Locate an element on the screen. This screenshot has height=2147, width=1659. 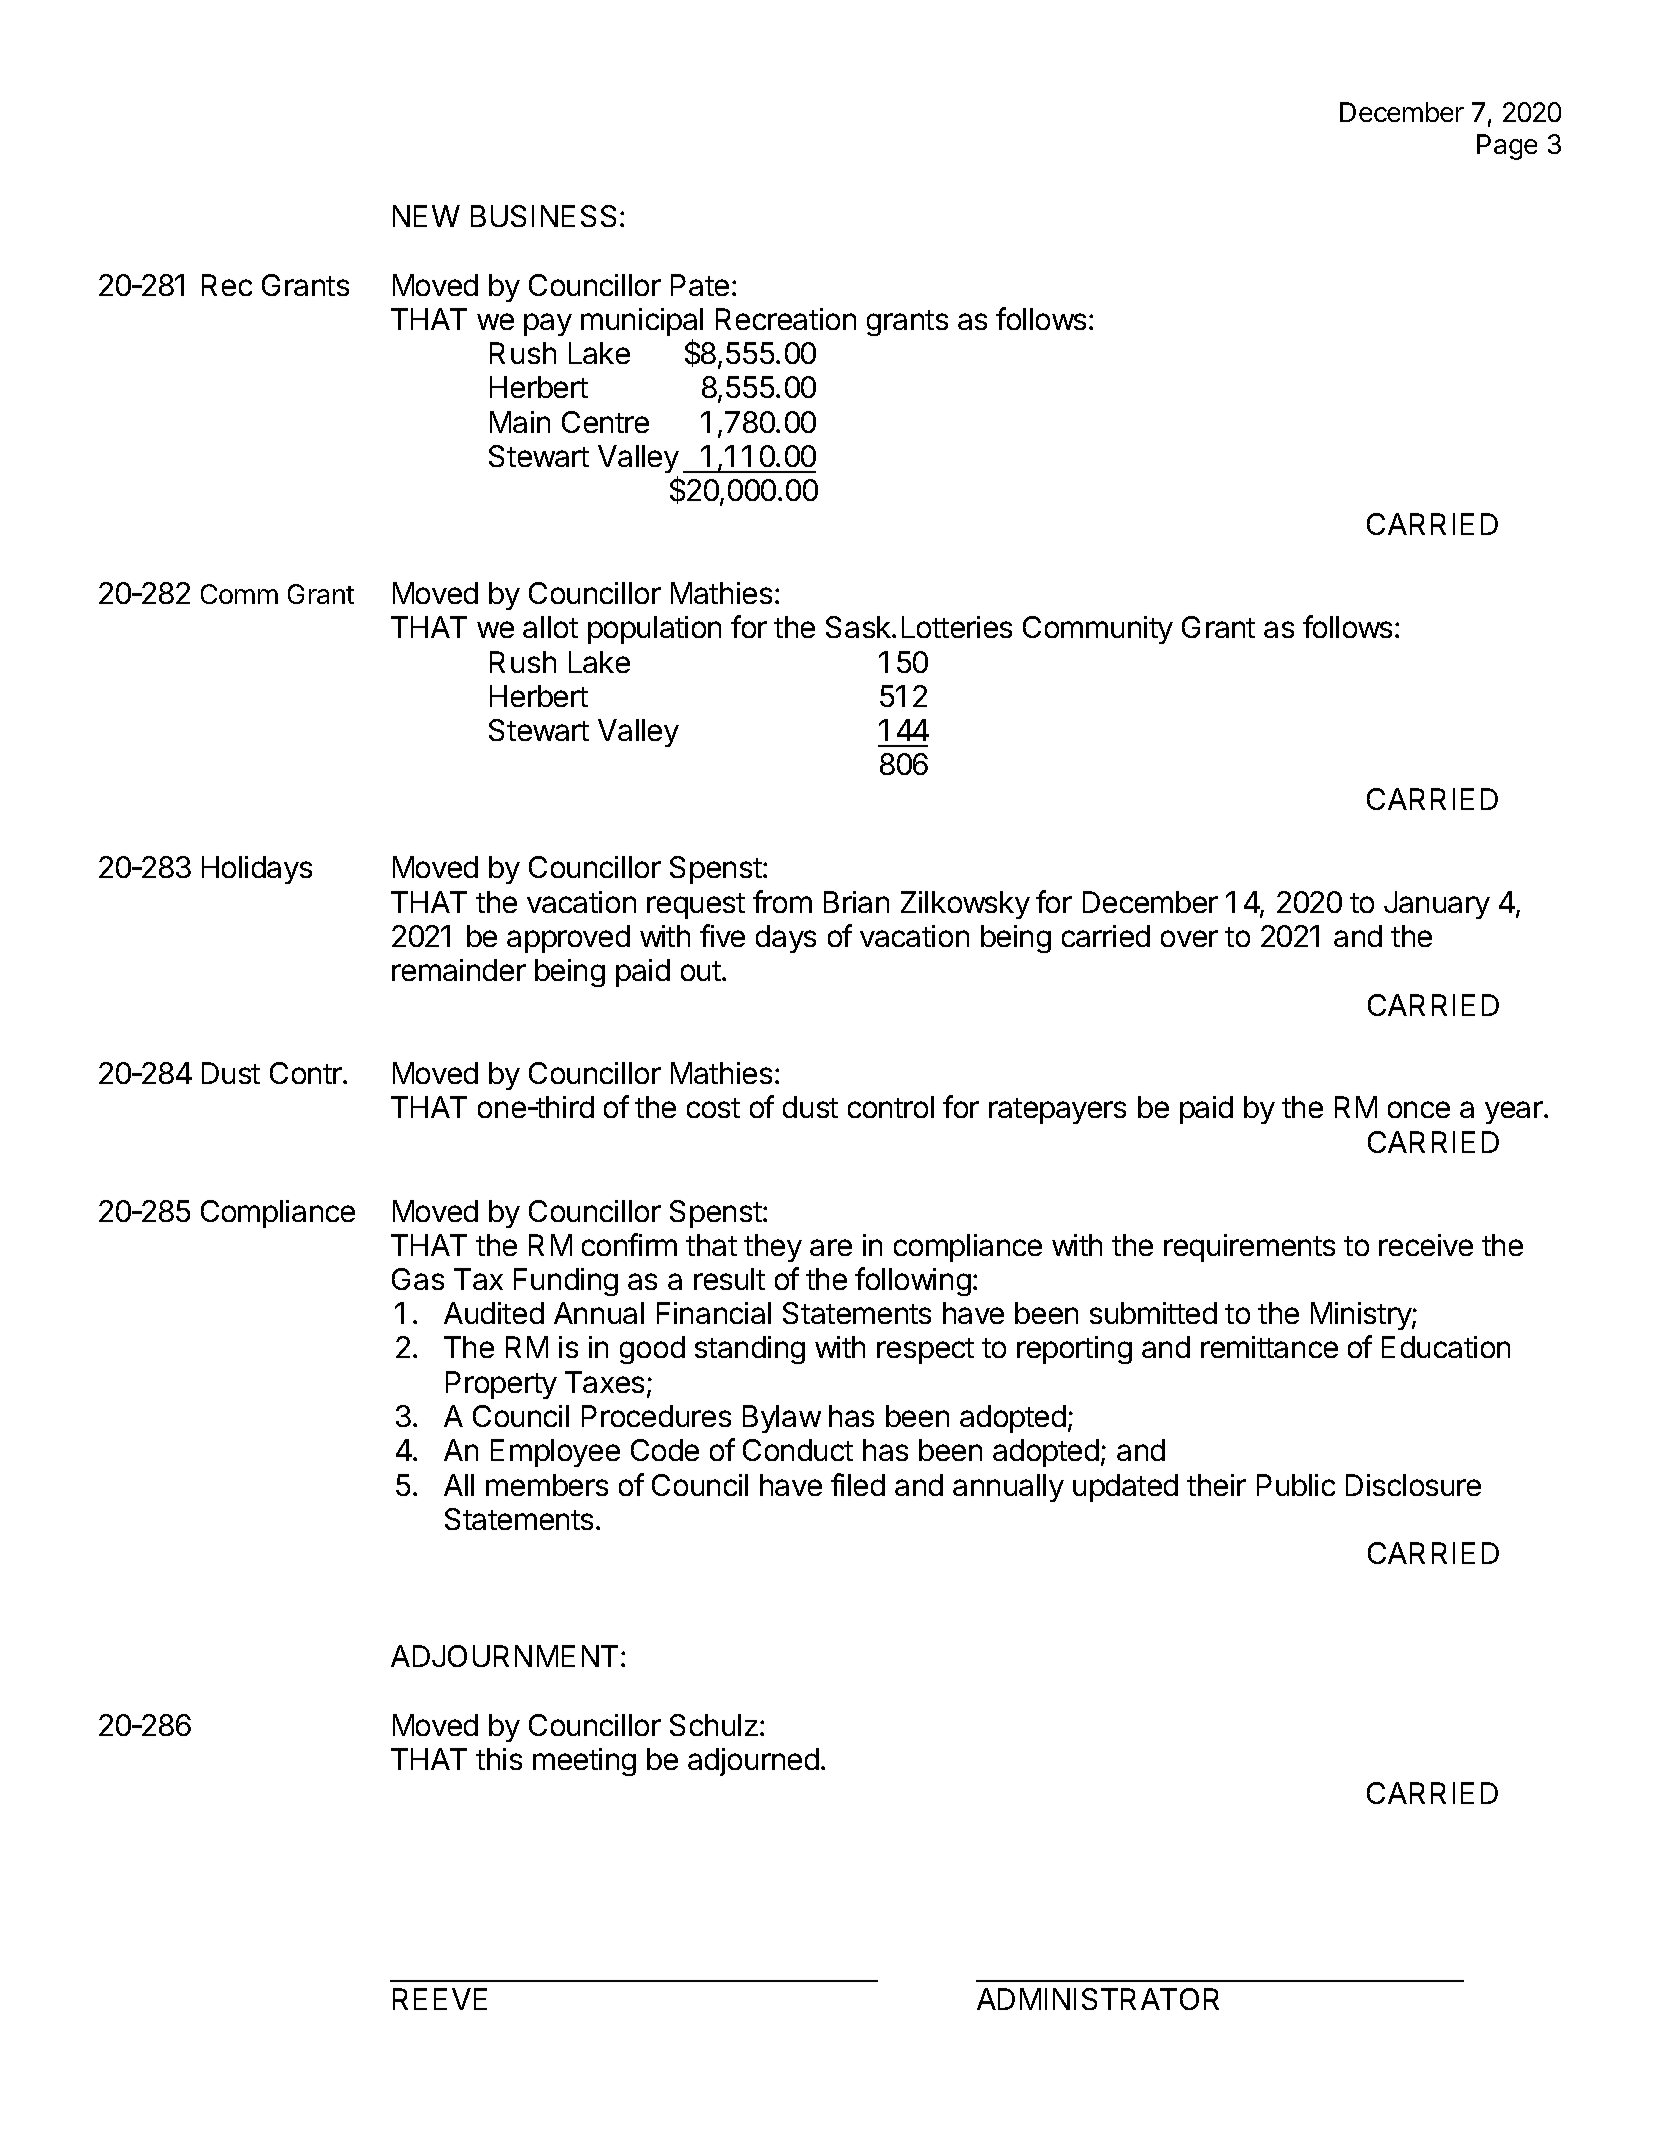
REEVE is located at coordinates (440, 1999).
